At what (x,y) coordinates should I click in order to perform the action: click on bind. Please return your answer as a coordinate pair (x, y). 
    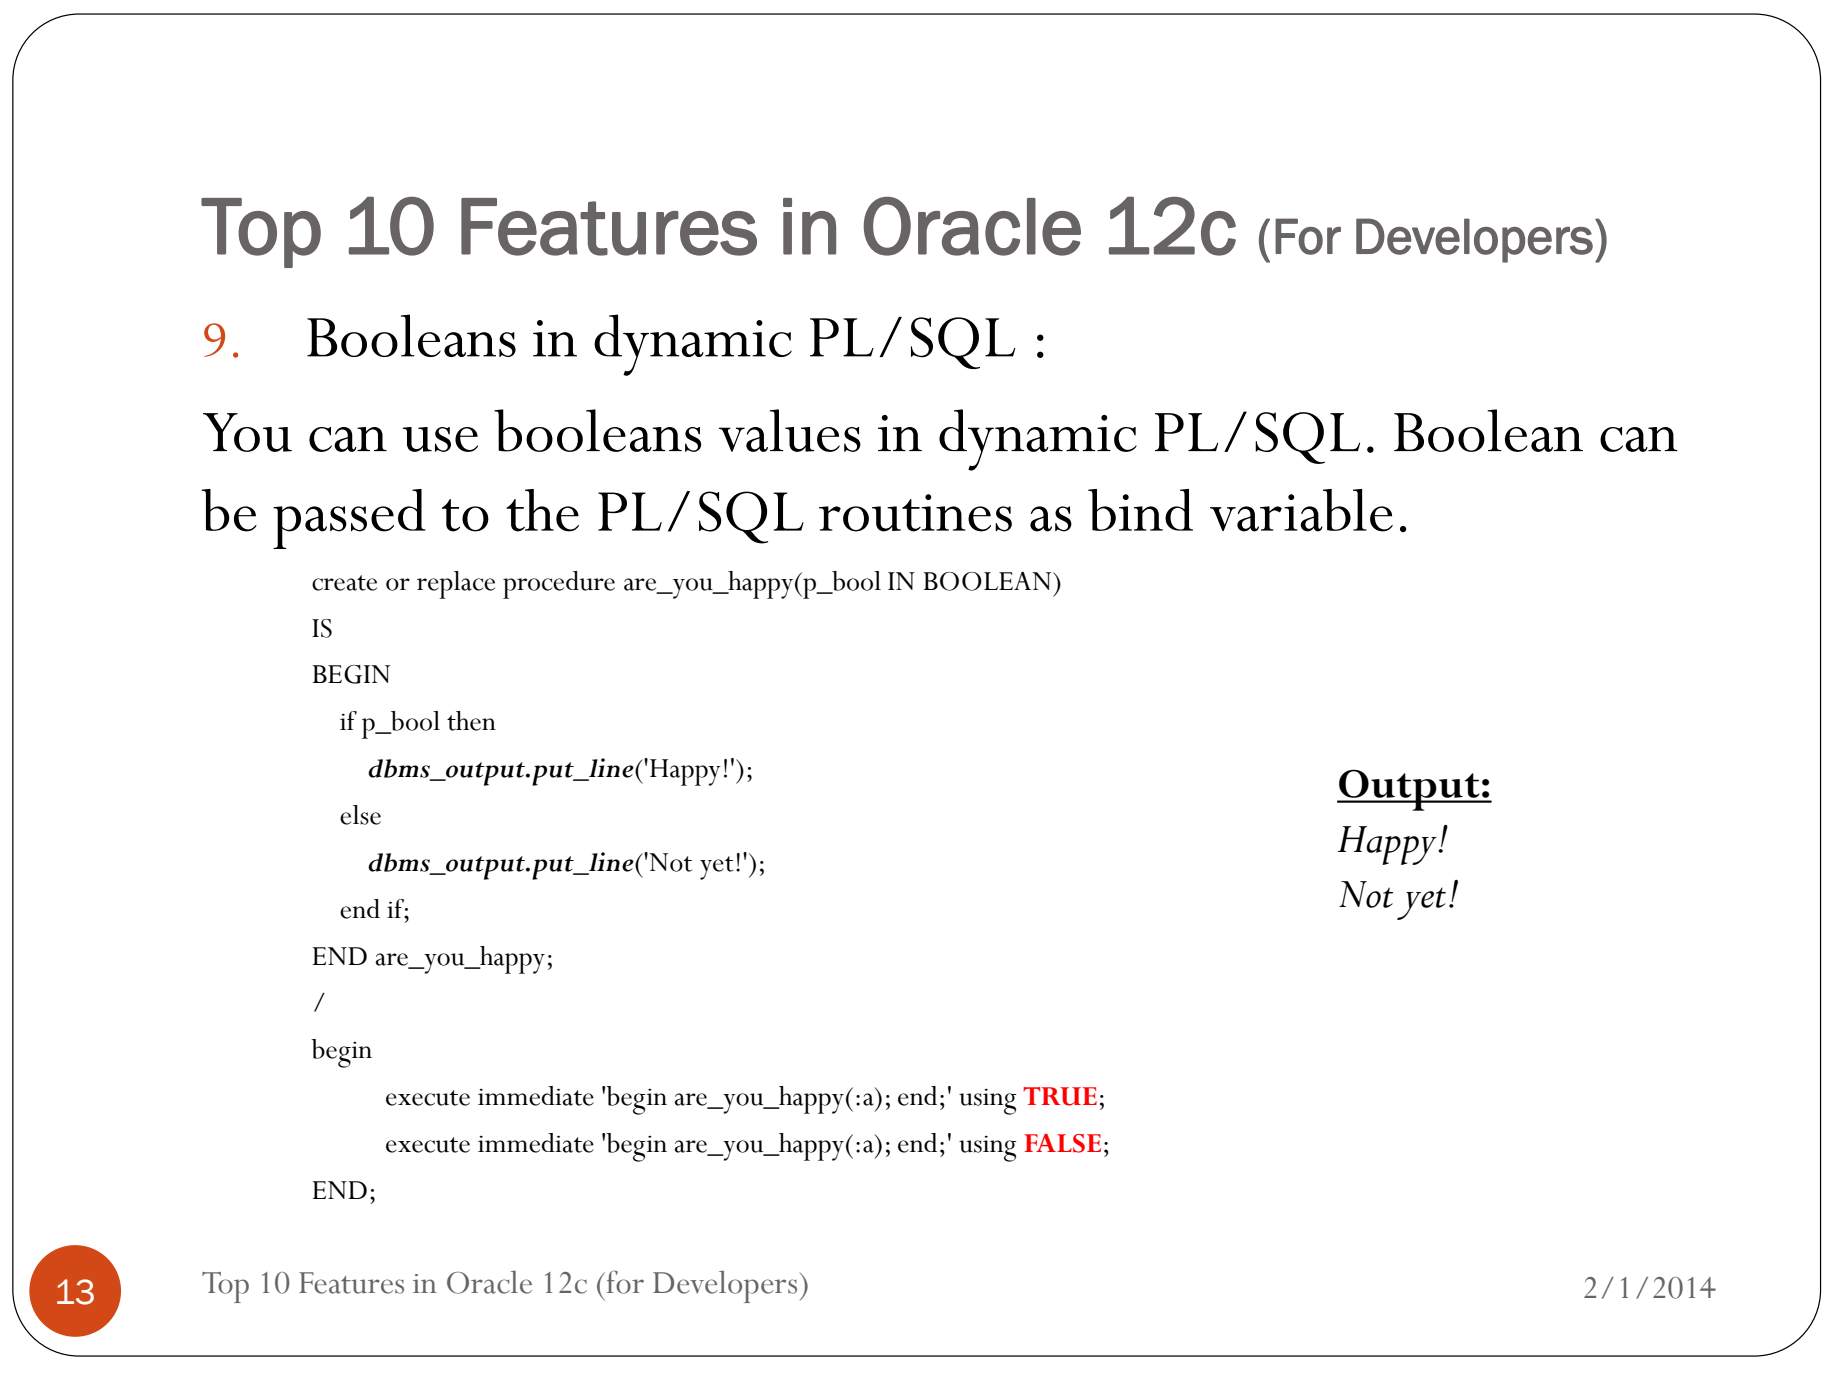
    Looking at the image, I should click on (1140, 510).
